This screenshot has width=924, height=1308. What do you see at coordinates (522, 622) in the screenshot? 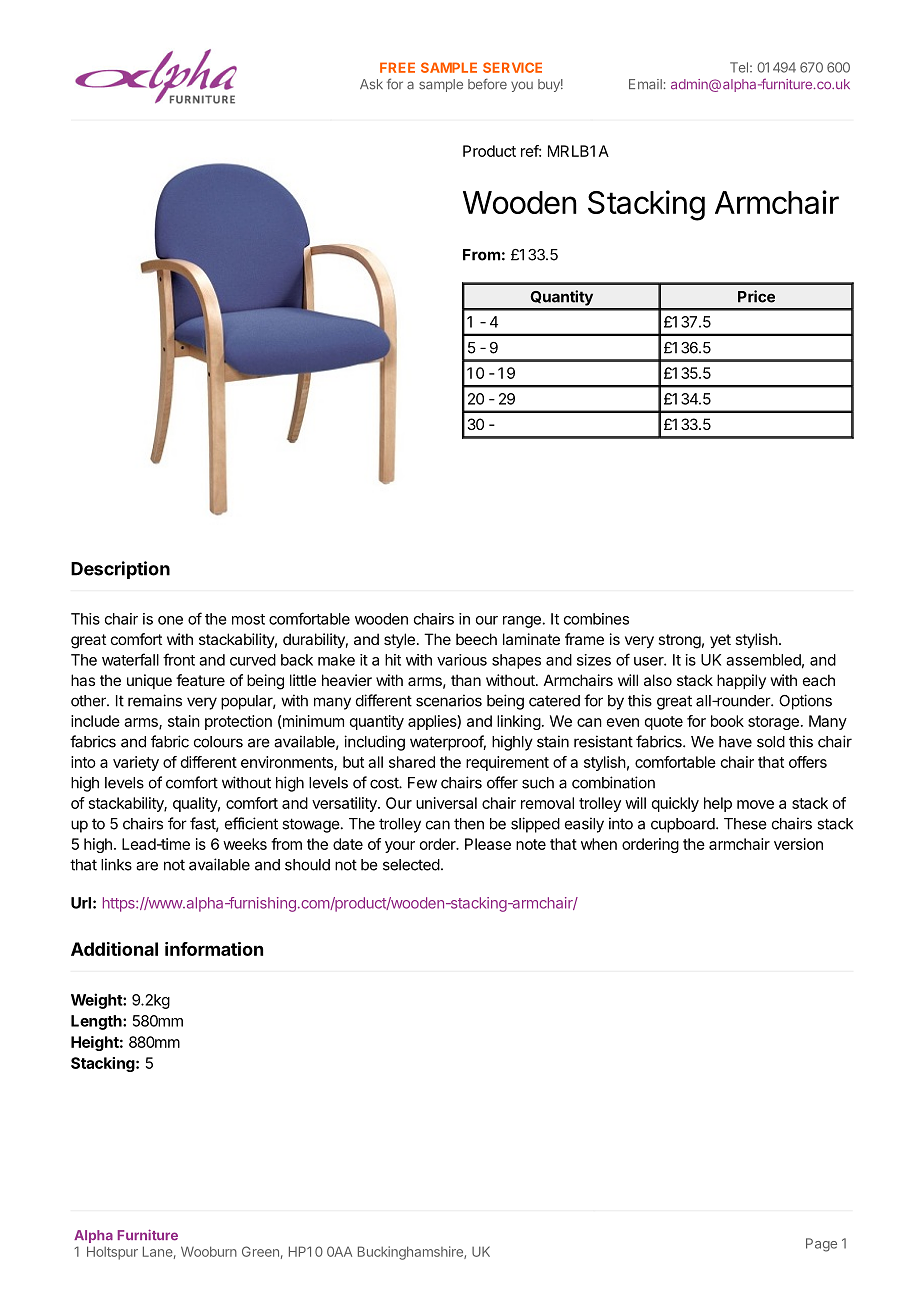
I see `range` at bounding box center [522, 622].
